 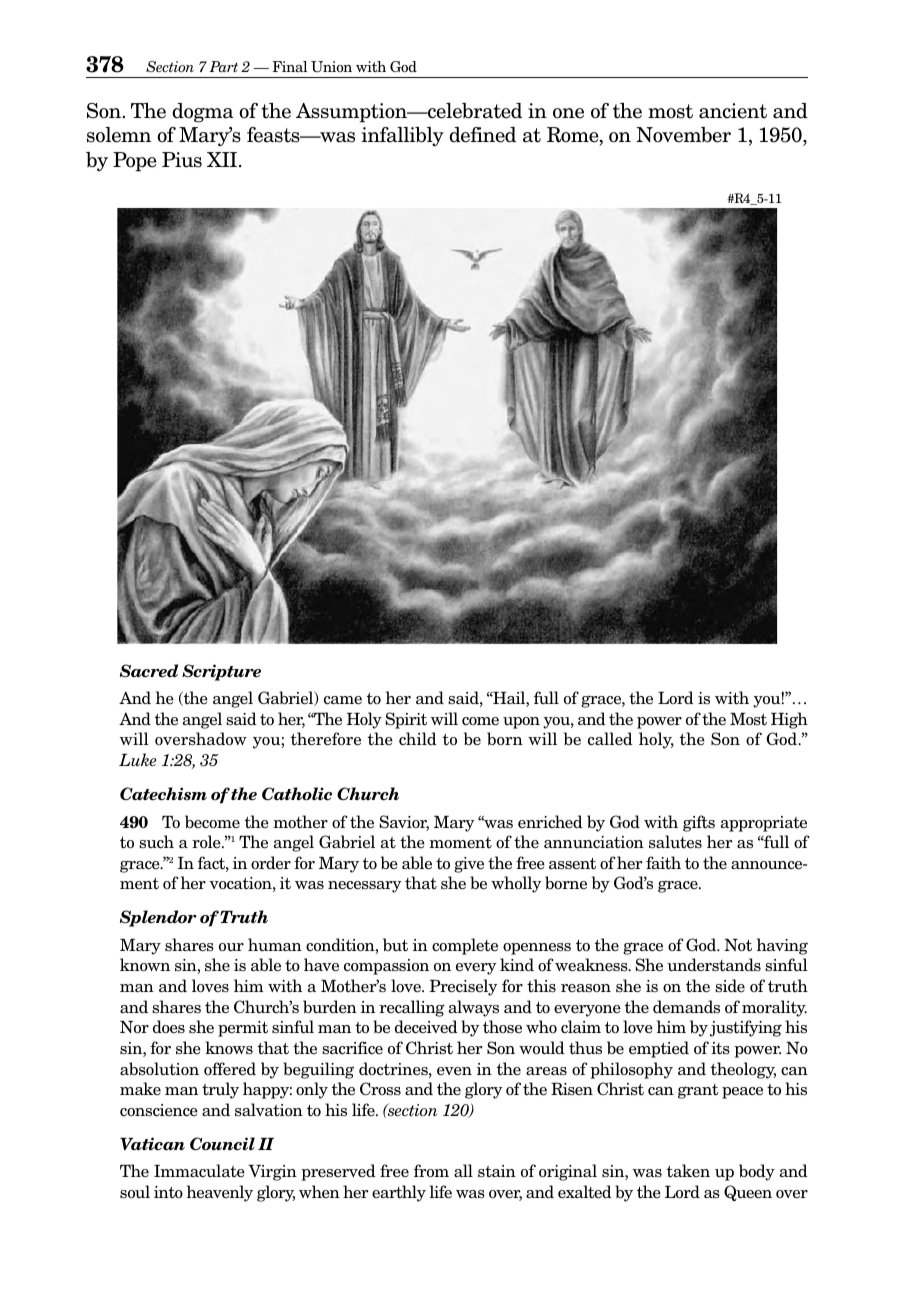 What do you see at coordinates (202, 113) in the image?
I see `dogma` at bounding box center [202, 113].
